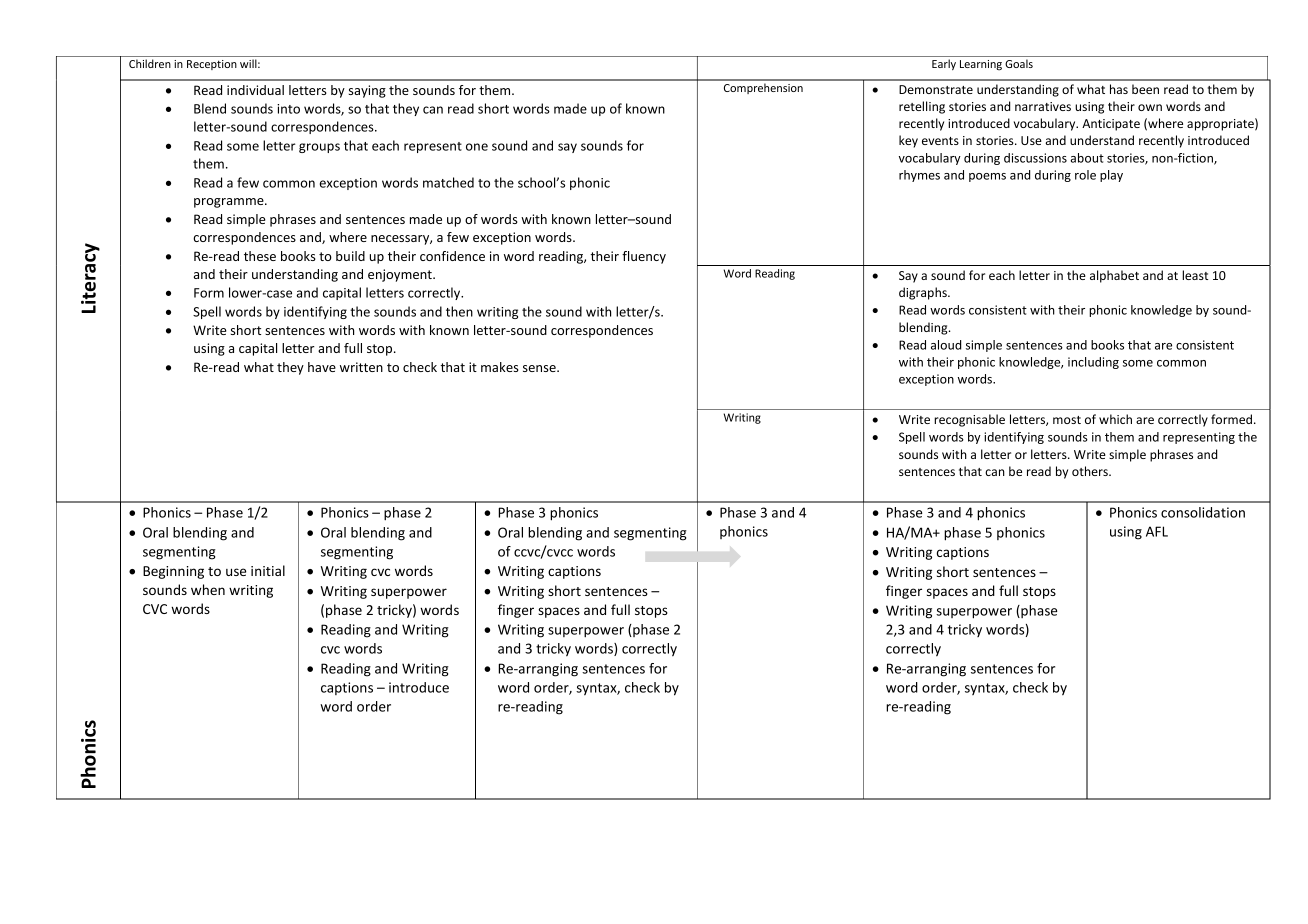 This screenshot has height=924, width=1308. Describe the element at coordinates (268, 570) in the screenshot. I see `initial` at that location.
